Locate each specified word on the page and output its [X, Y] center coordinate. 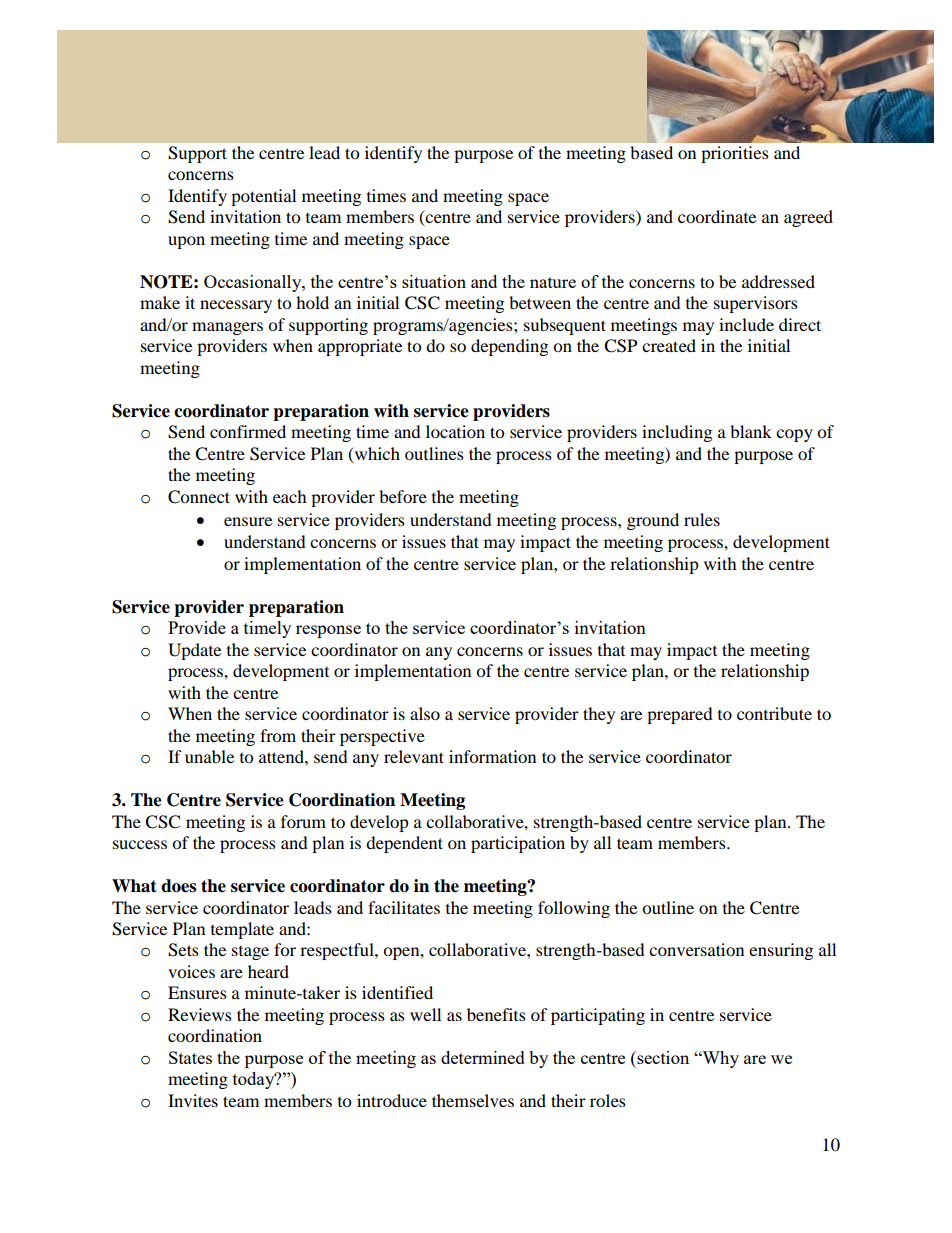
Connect [199, 497]
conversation [696, 949]
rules [702, 519]
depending [509, 347]
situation [434, 281]
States [190, 1057]
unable [209, 756]
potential [263, 197]
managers [227, 328]
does [178, 886]
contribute [774, 713]
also [425, 713]
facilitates [404, 907]
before [403, 496]
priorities [735, 154]
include [746, 324]
